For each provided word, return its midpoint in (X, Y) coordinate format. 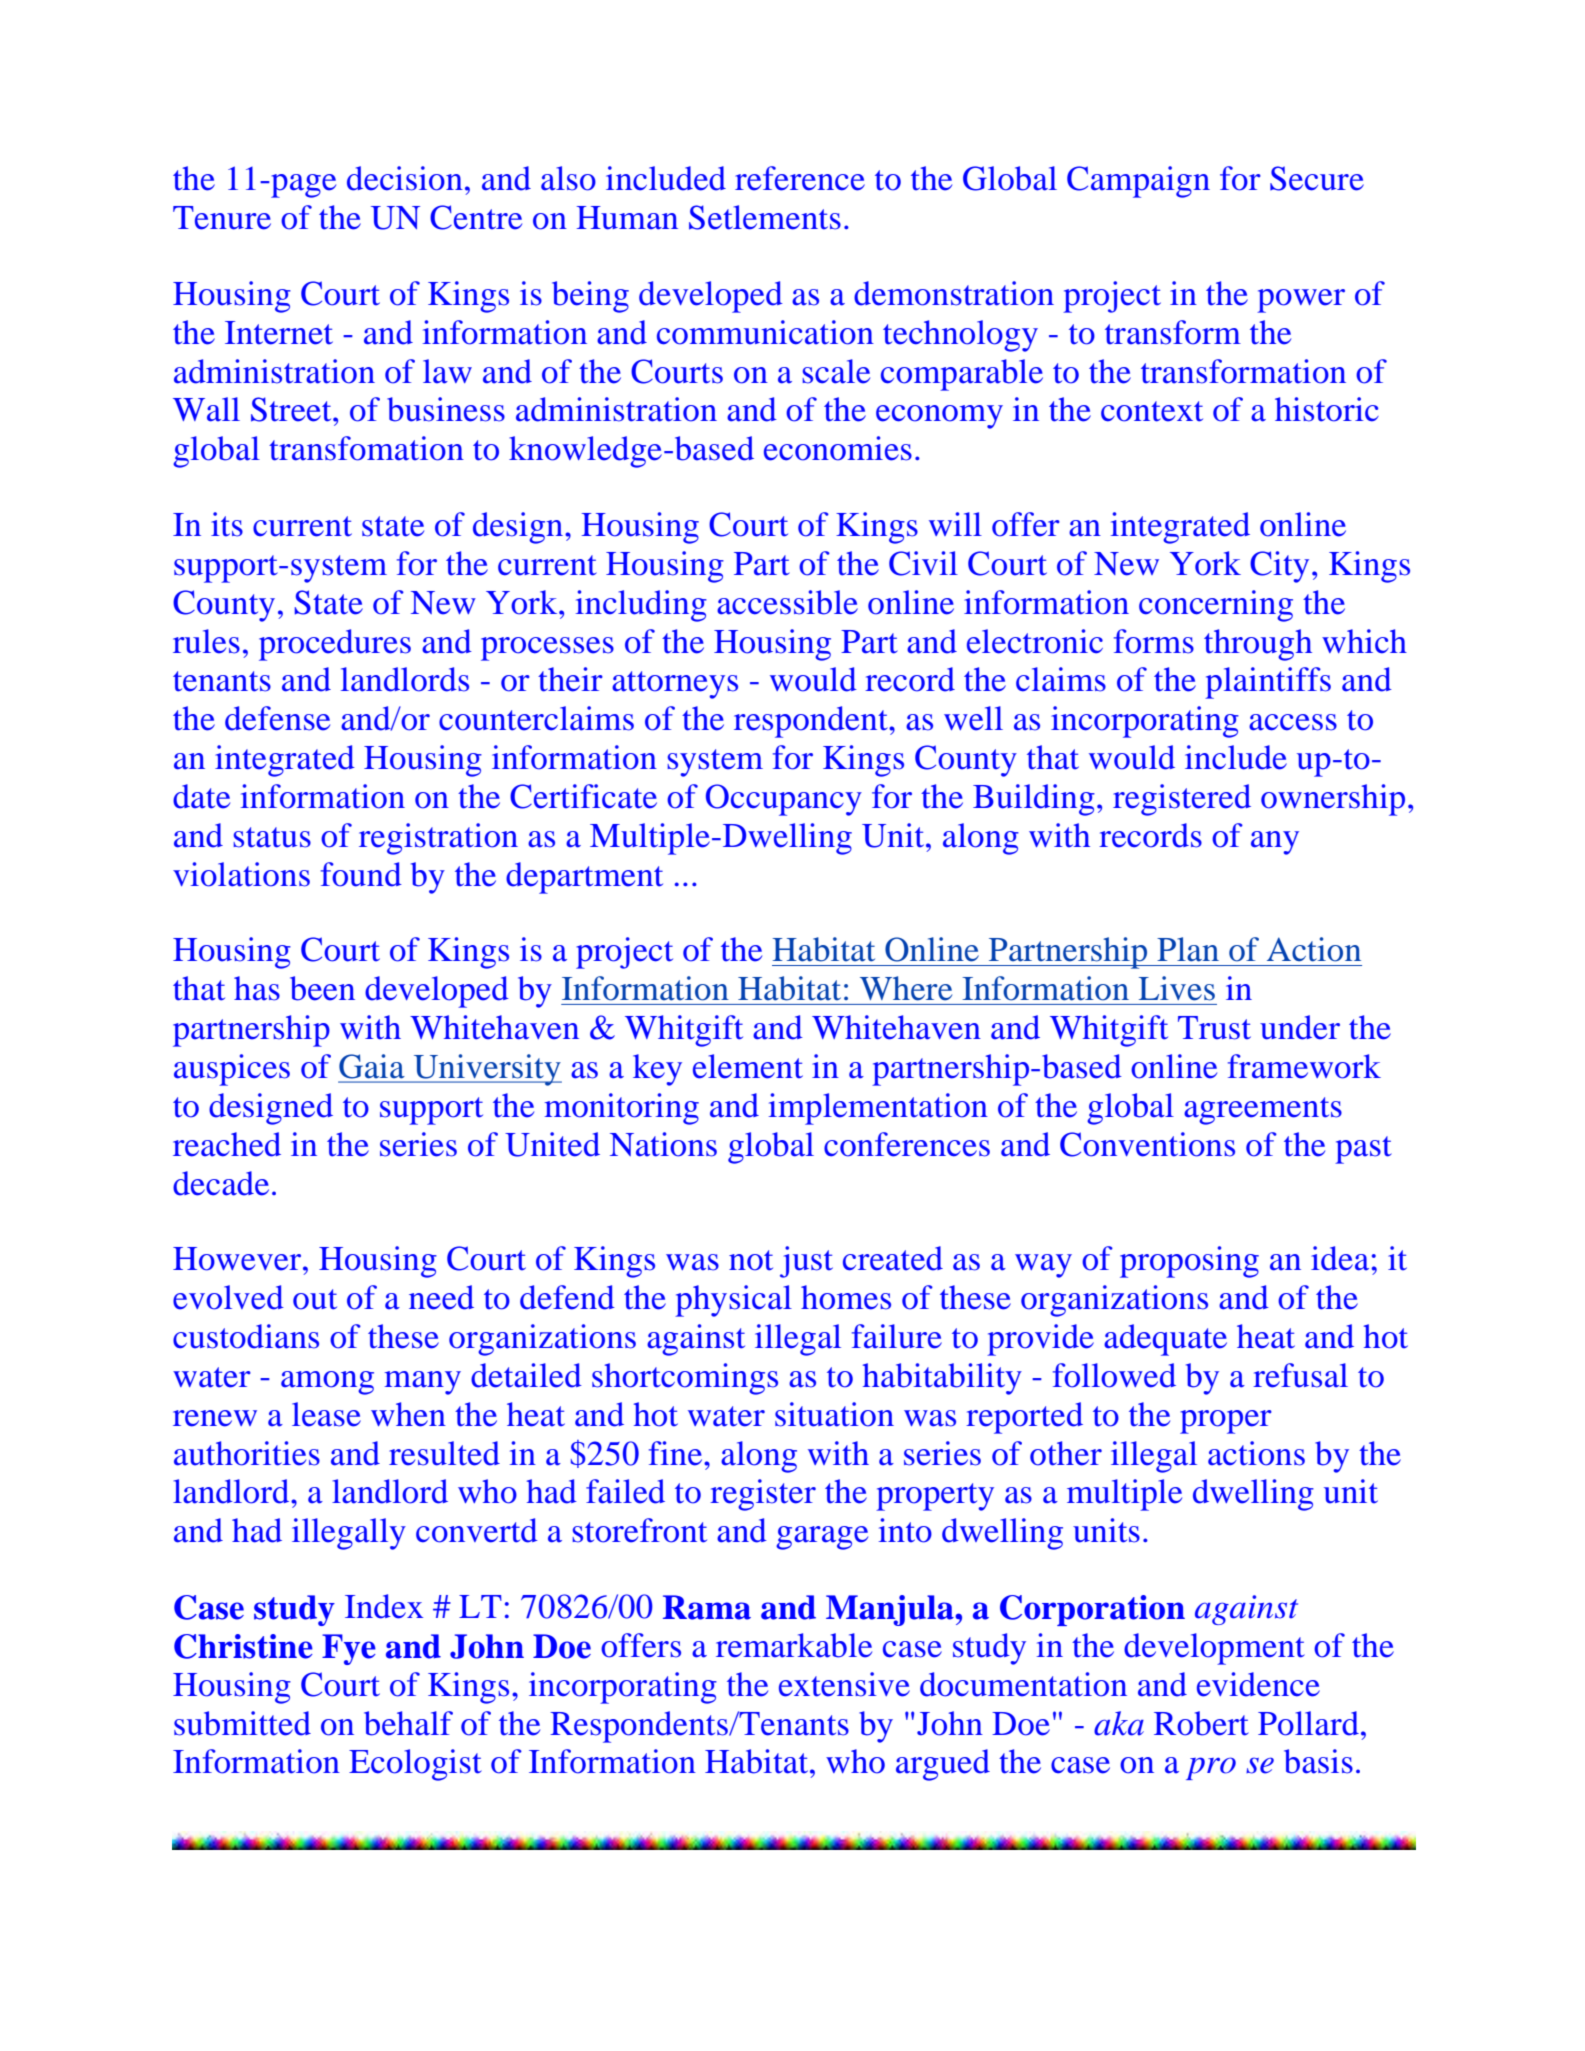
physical (733, 1301)
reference (800, 178)
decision (405, 178)
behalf (408, 1723)
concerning (1216, 606)
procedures (335, 645)
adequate (1165, 1340)
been (322, 988)
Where (906, 988)
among (327, 1383)
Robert (1201, 1723)
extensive (844, 1684)
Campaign (1138, 182)
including (641, 606)
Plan (1188, 949)
